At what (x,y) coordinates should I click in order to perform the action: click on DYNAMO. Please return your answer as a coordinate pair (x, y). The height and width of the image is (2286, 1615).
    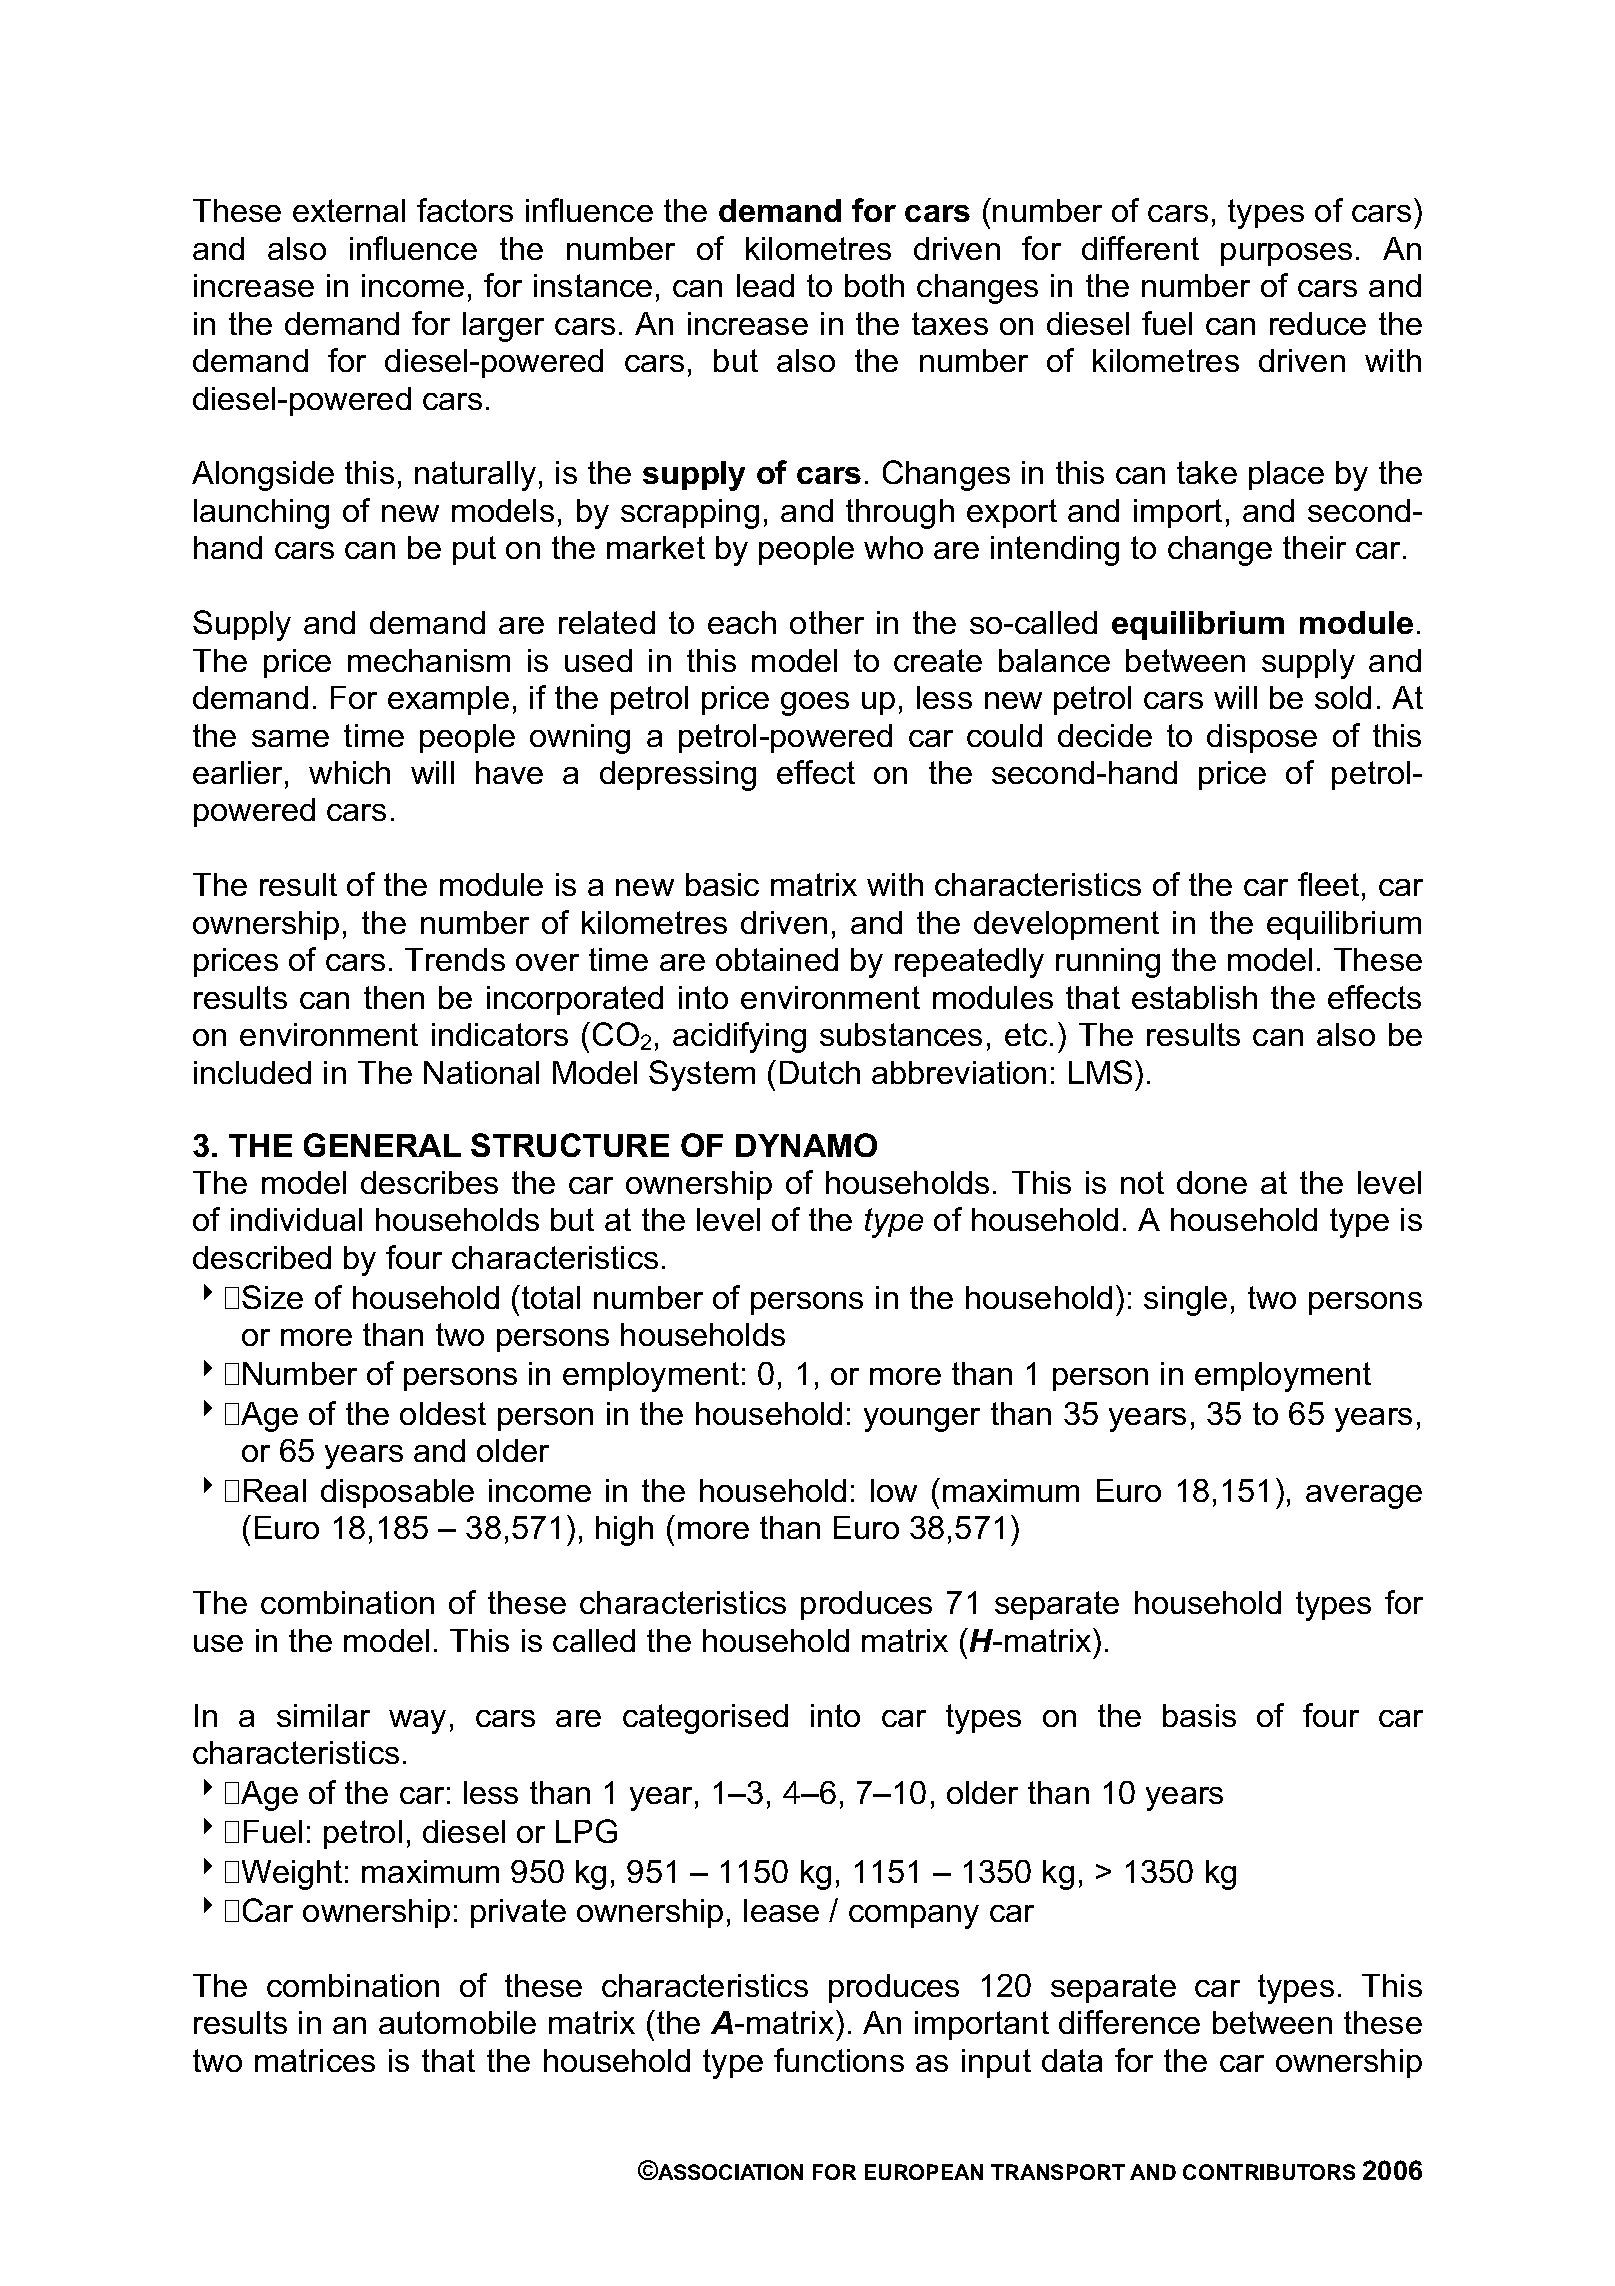
    Looking at the image, I should click on (806, 1145).
